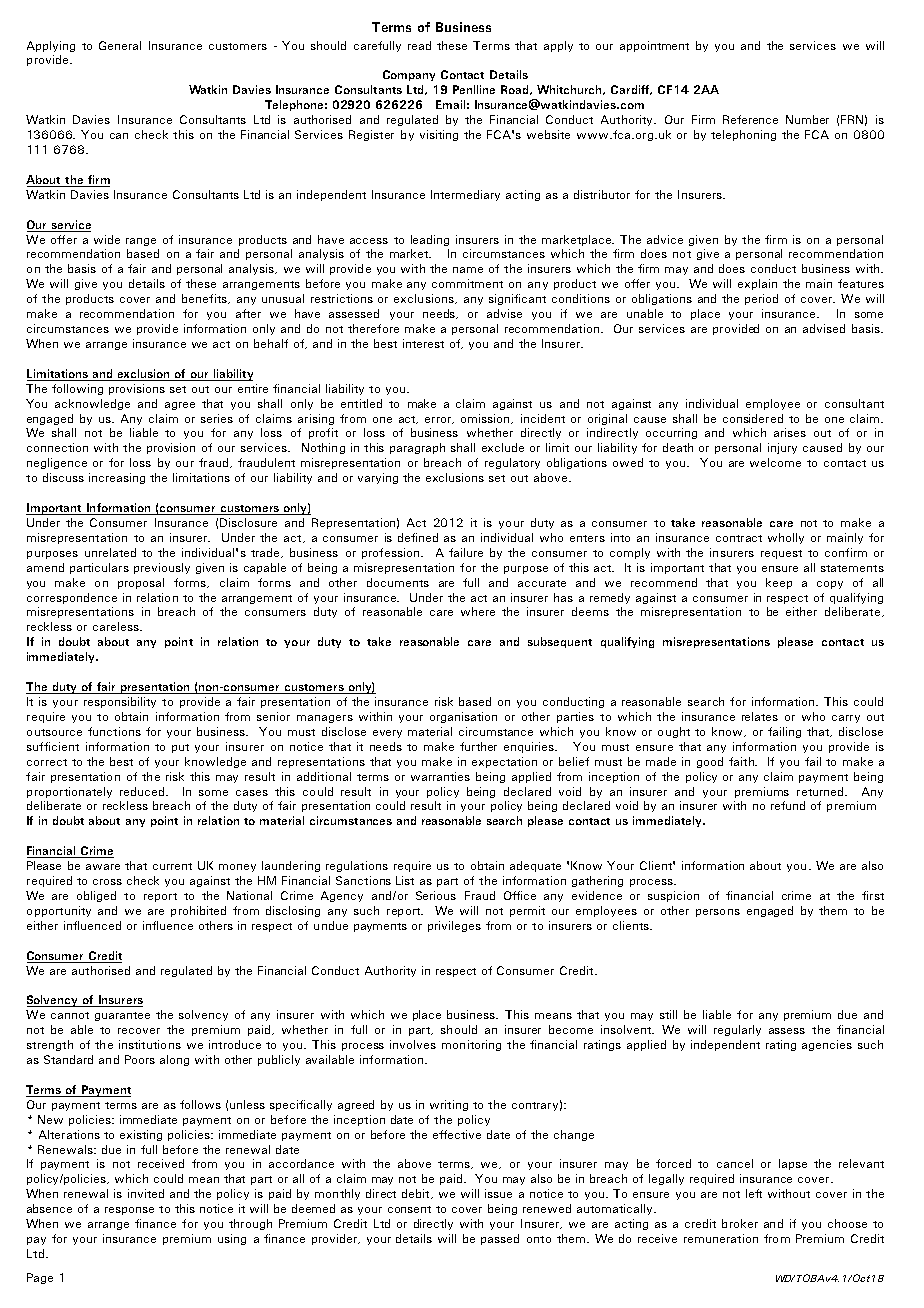 Image resolution: width=924 pixels, height=1308 pixels. Describe the element at coordinates (718, 913) in the screenshot. I see `persons` at that location.
